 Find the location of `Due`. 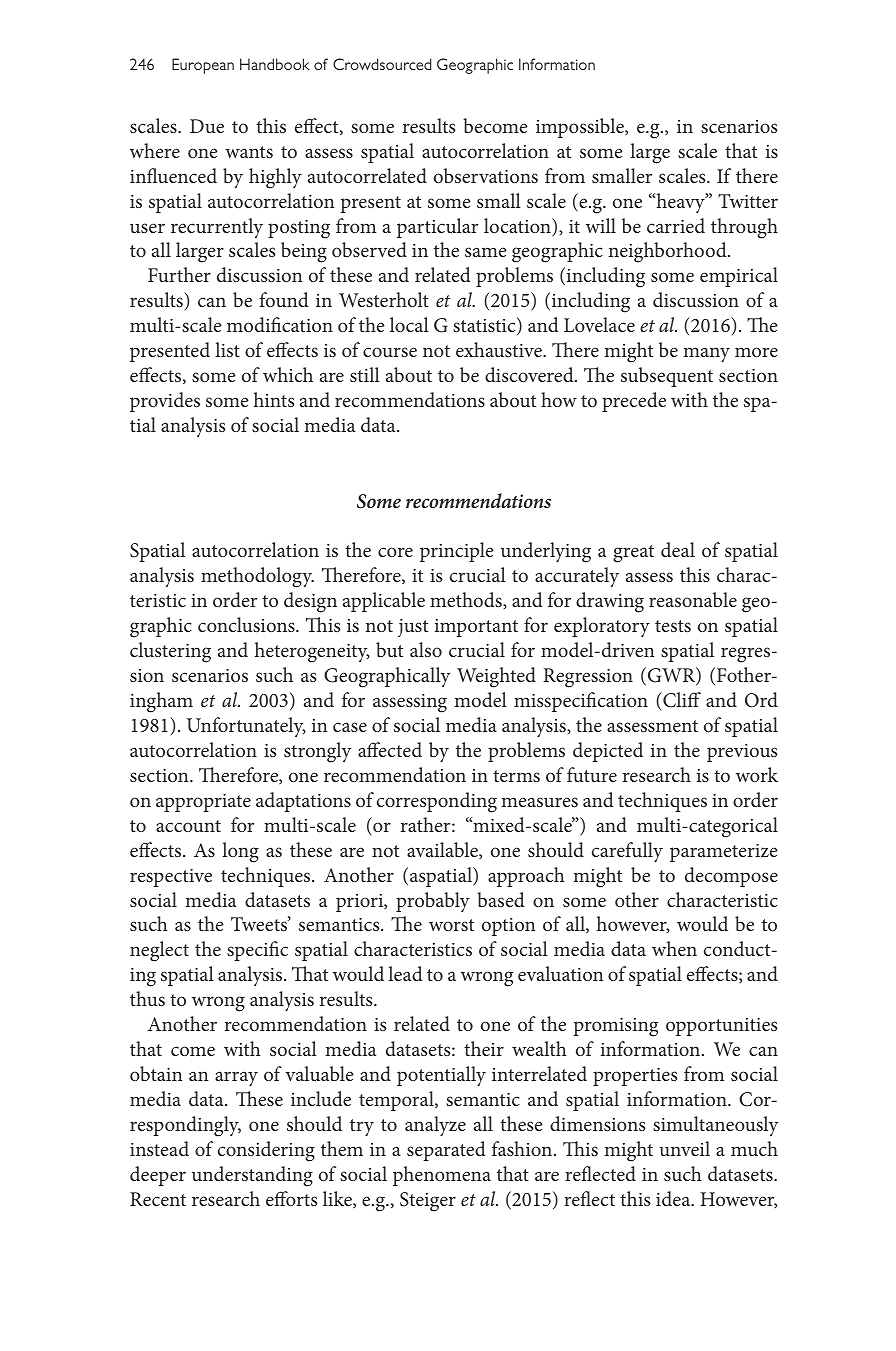

Due is located at coordinates (207, 126).
